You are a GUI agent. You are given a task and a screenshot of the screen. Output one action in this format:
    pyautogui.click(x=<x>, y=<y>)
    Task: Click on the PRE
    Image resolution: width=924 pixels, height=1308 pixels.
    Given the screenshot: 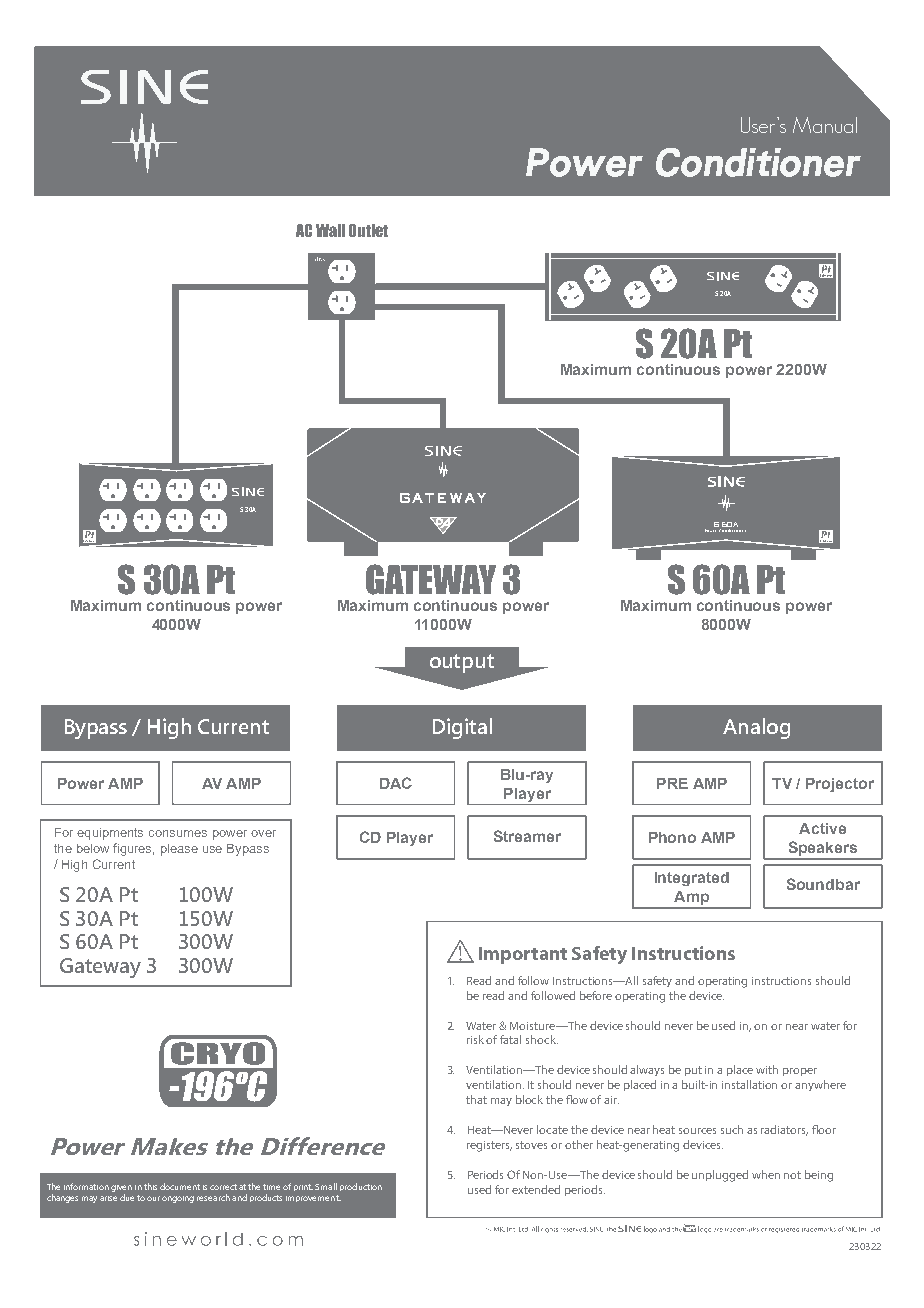 What is the action you would take?
    pyautogui.click(x=672, y=783)
